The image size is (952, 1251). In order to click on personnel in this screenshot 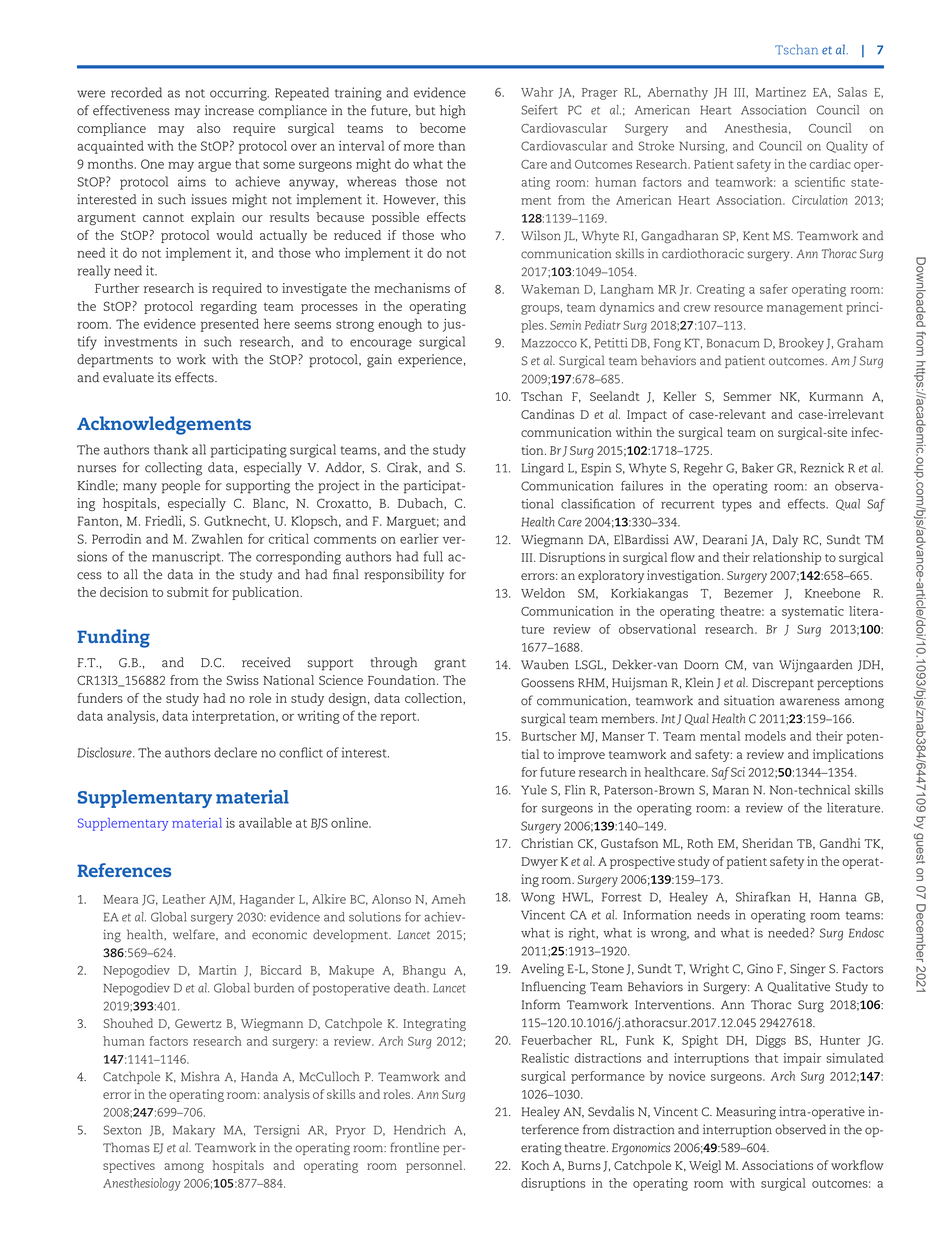, I will do `click(435, 1166)`.
